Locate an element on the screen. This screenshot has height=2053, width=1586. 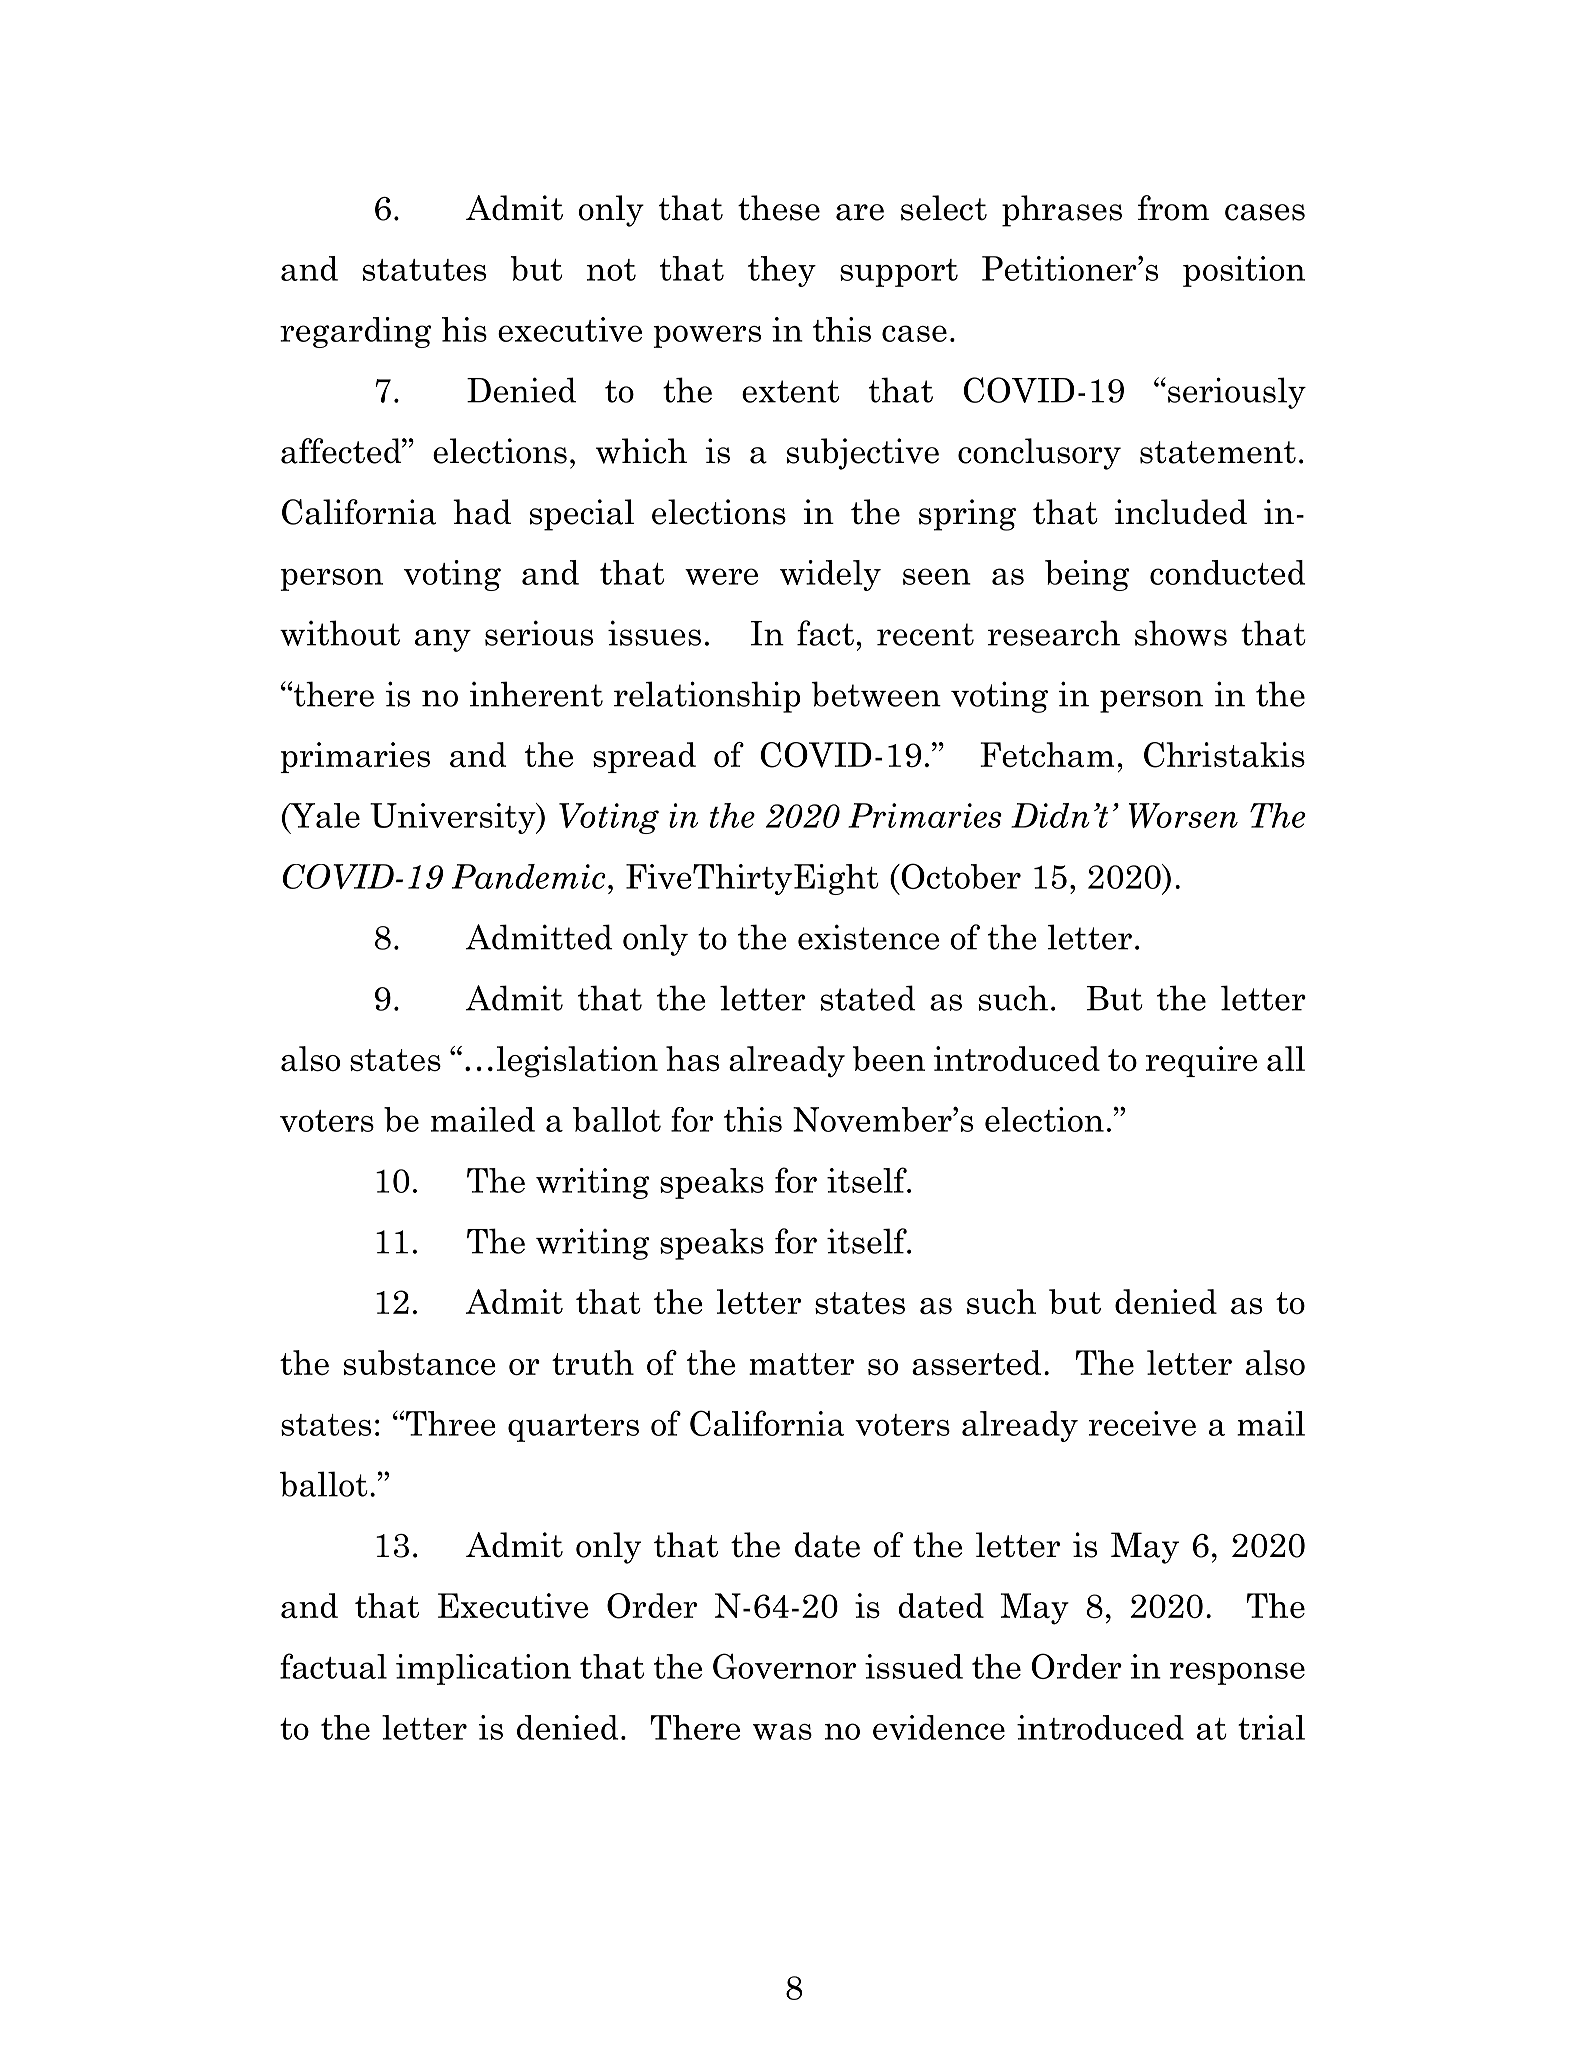
implication is located at coordinates (483, 1669).
